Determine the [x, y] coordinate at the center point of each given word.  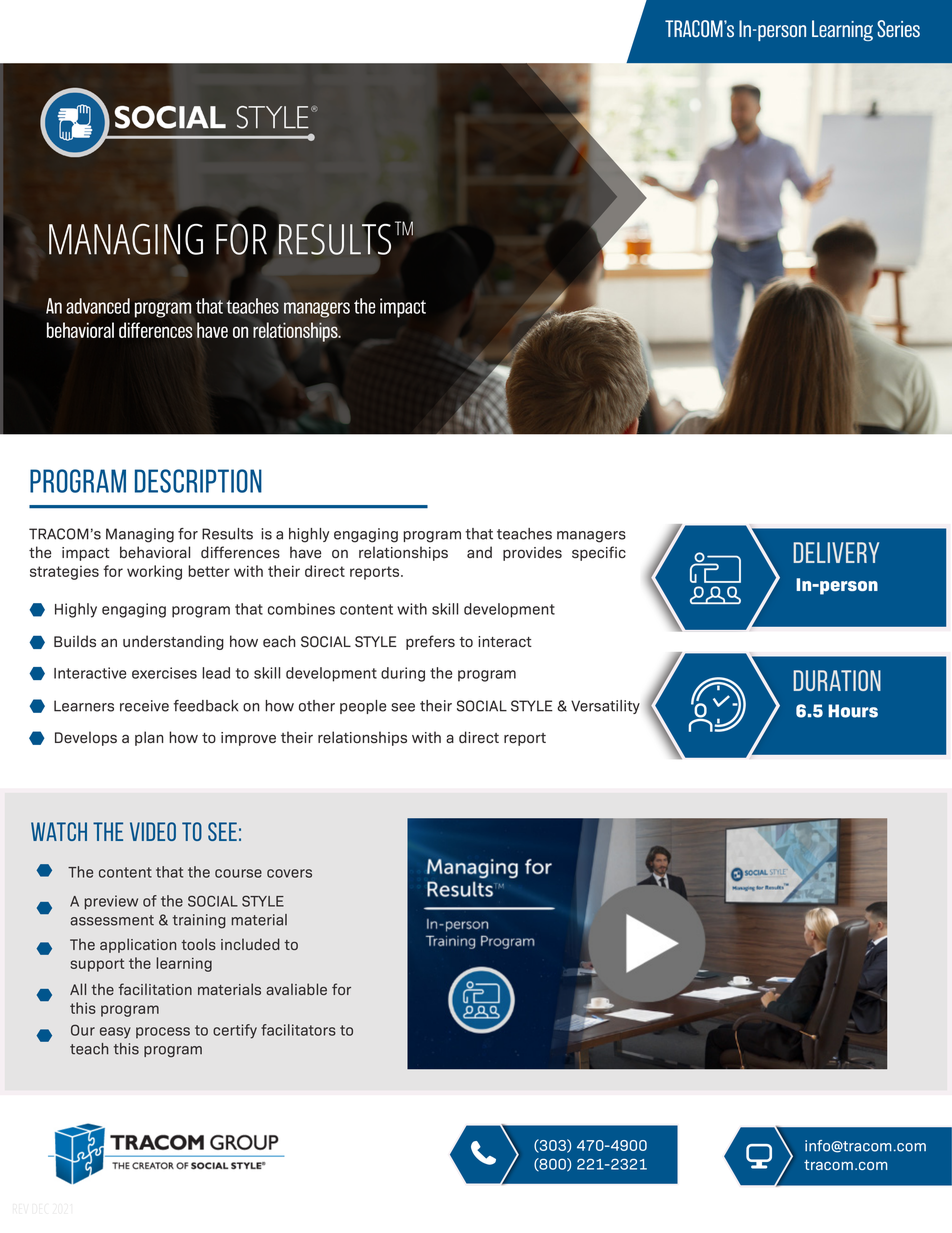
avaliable [296, 989]
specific [599, 553]
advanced [98, 306]
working [154, 572]
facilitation [155, 989]
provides [532, 553]
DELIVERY [836, 552]
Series [898, 28]
